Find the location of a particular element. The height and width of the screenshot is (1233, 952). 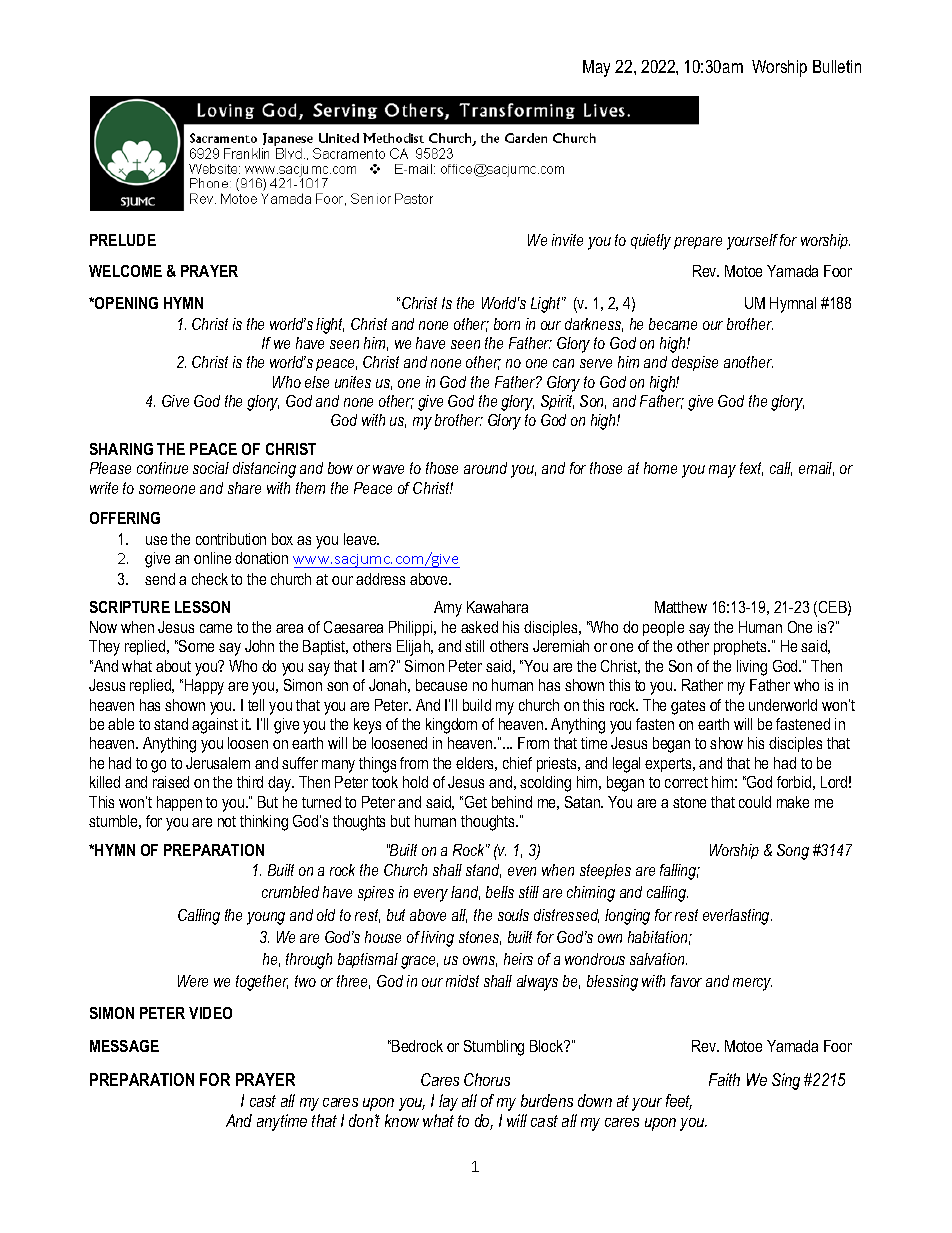

Matthew is located at coordinates (681, 607).
